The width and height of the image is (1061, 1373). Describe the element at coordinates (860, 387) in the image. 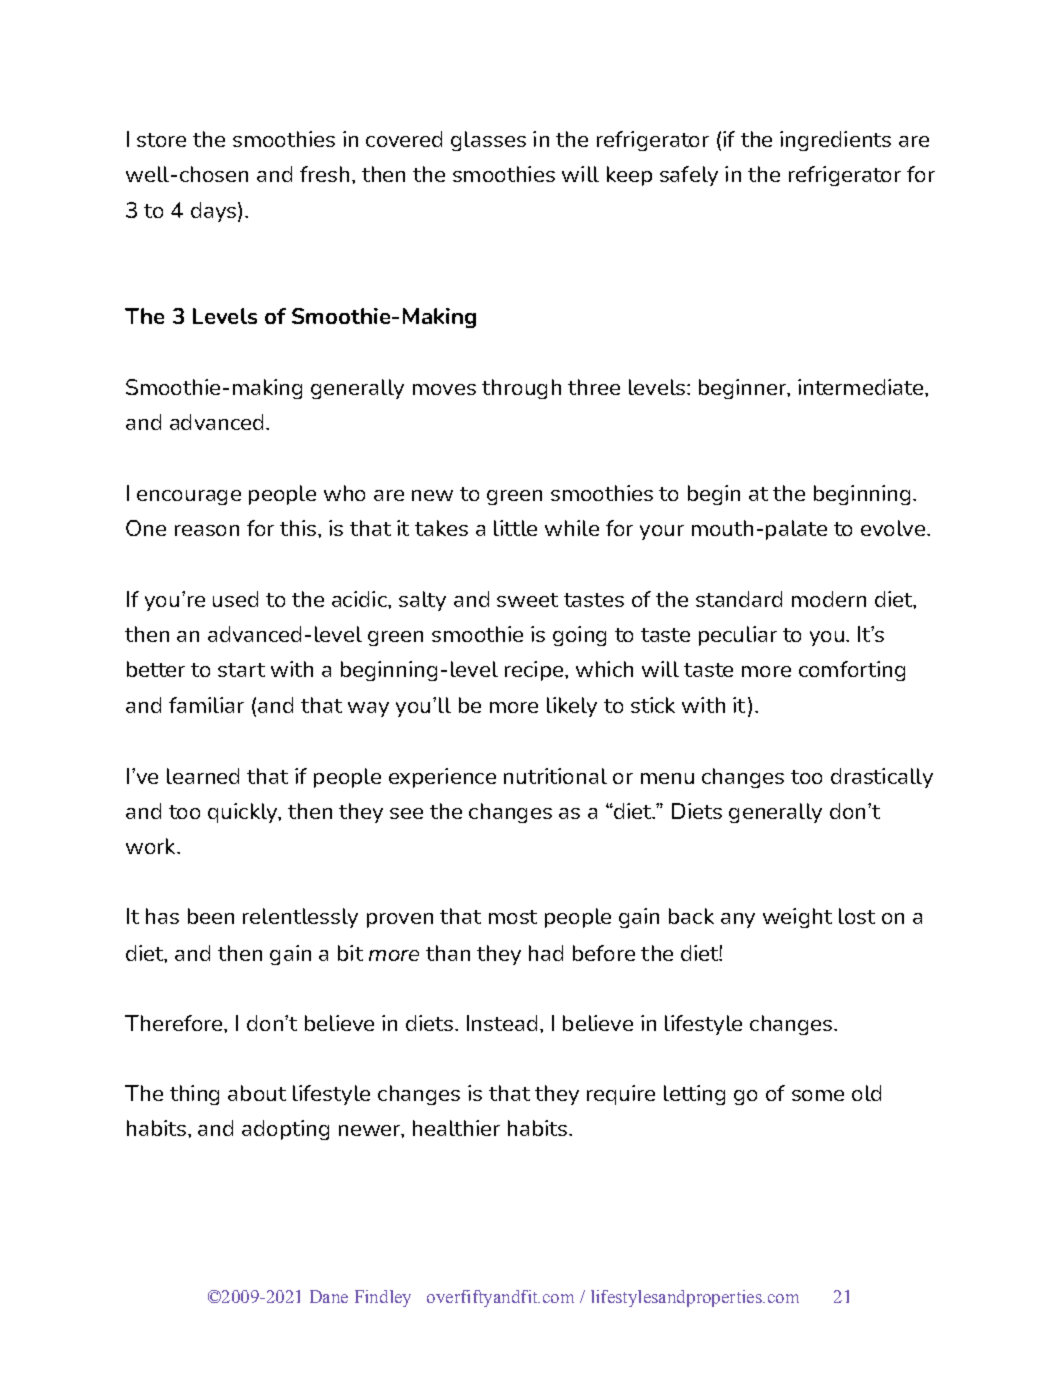

I see `intermediate` at that location.
